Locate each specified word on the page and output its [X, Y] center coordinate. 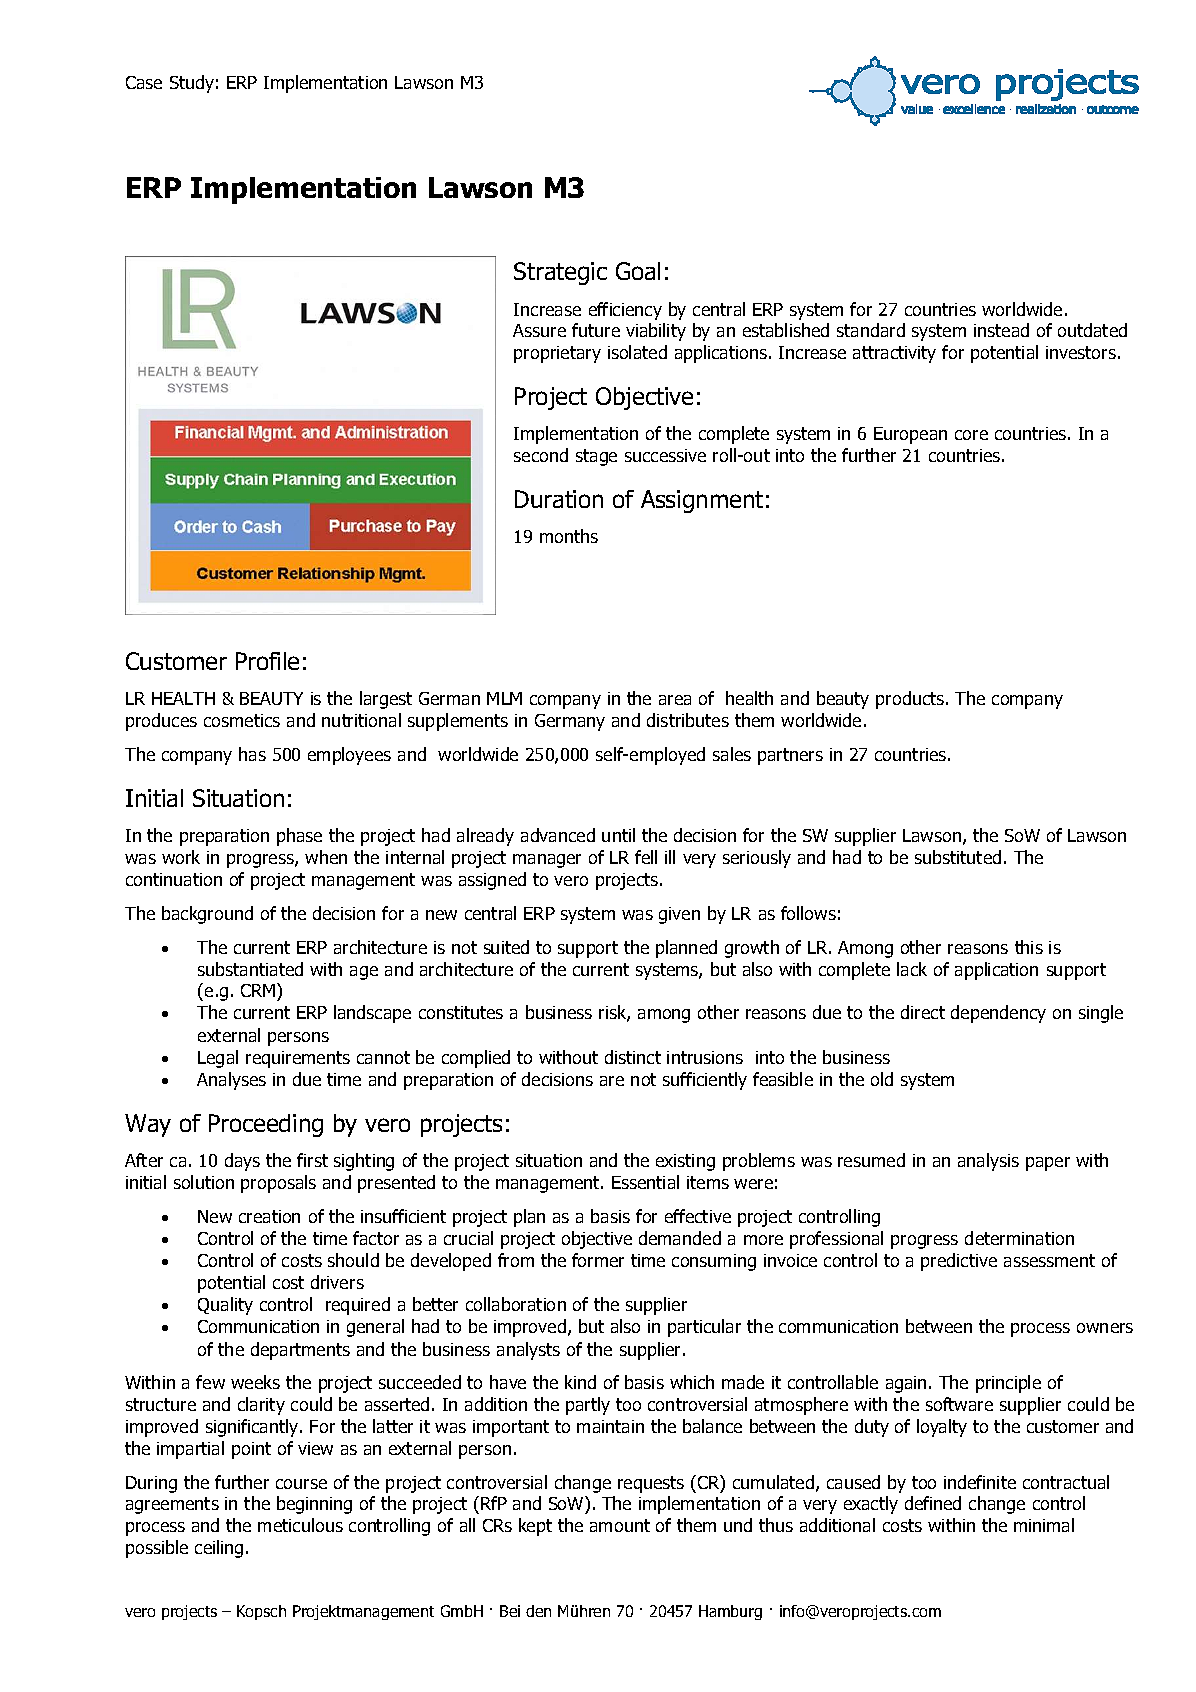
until [618, 835]
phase [299, 837]
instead [1001, 330]
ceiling [219, 1549]
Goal [638, 271]
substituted [958, 857]
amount [620, 1525]
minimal [1044, 1525]
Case [144, 82]
